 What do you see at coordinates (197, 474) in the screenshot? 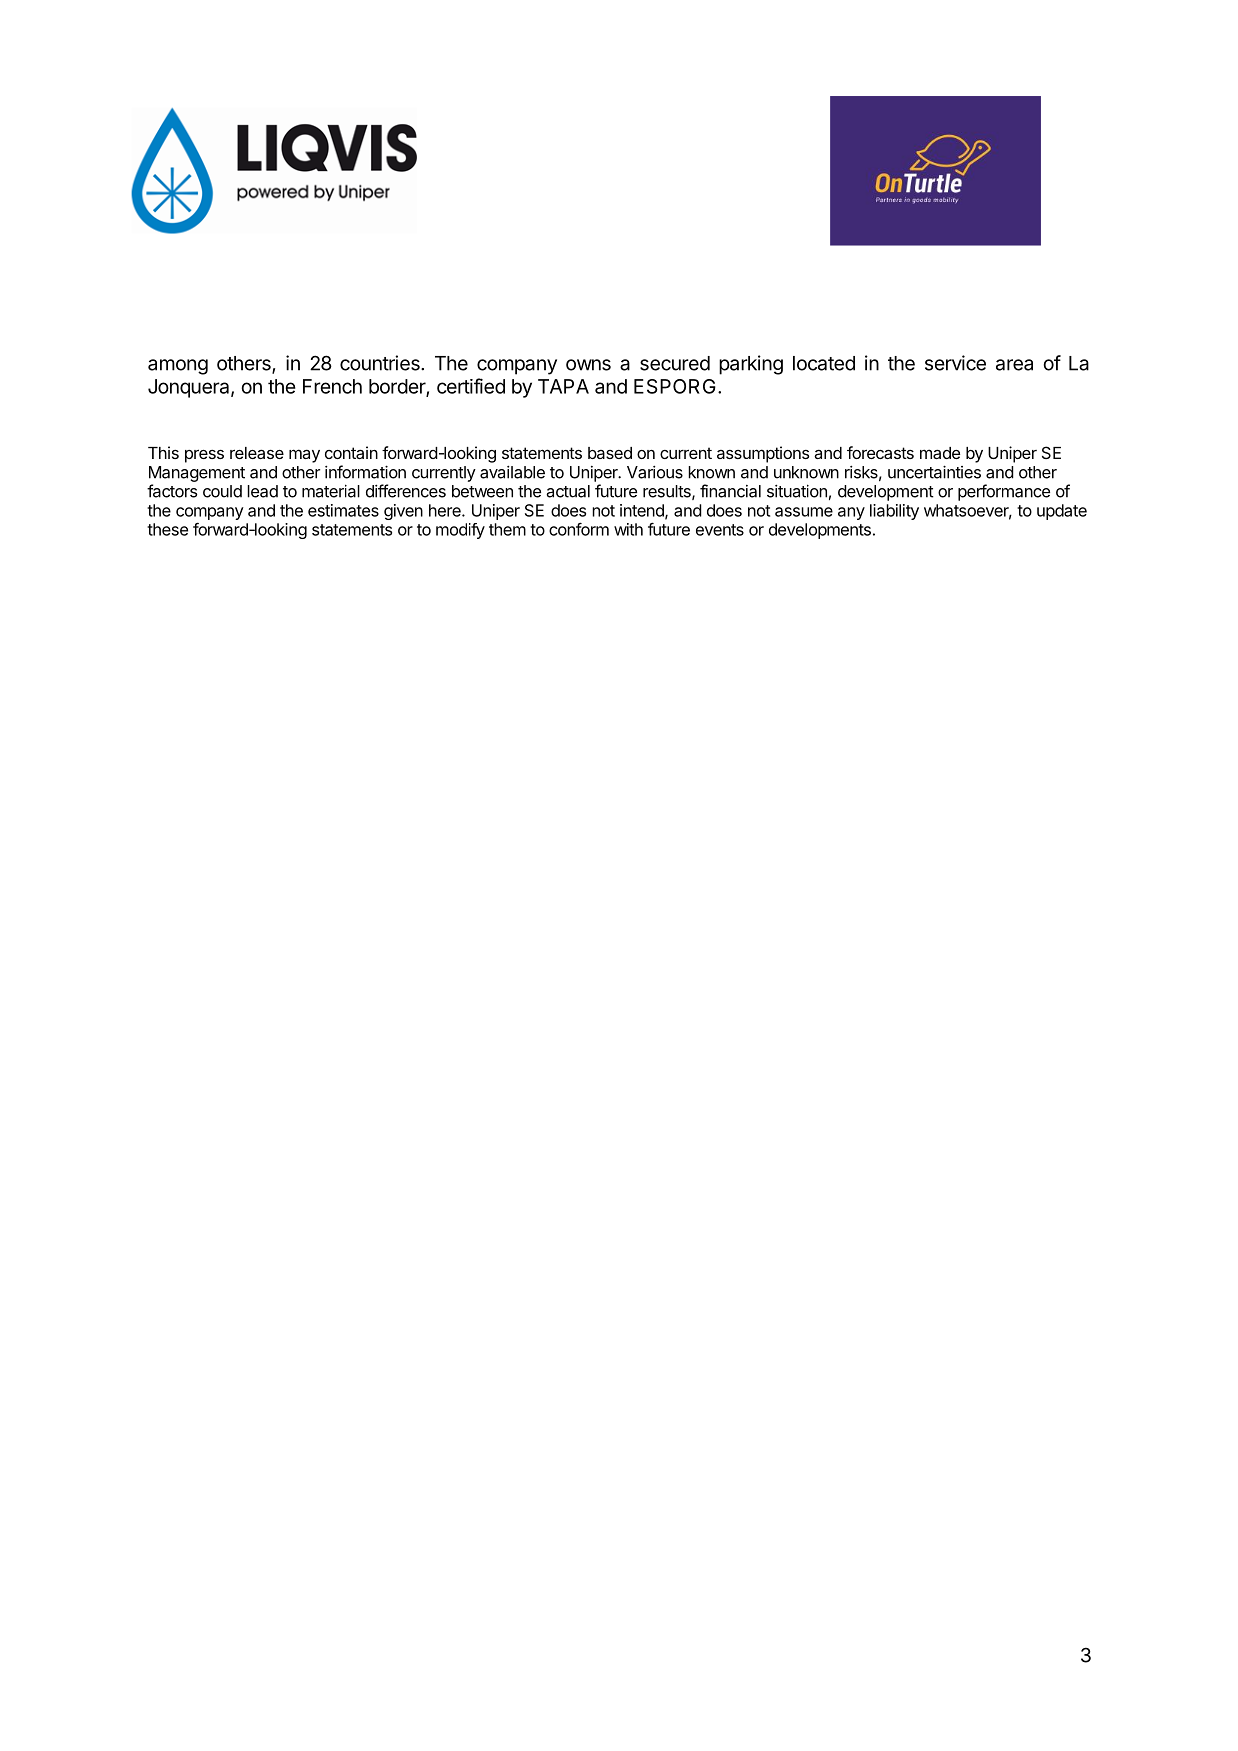
I see `Management` at bounding box center [197, 474].
